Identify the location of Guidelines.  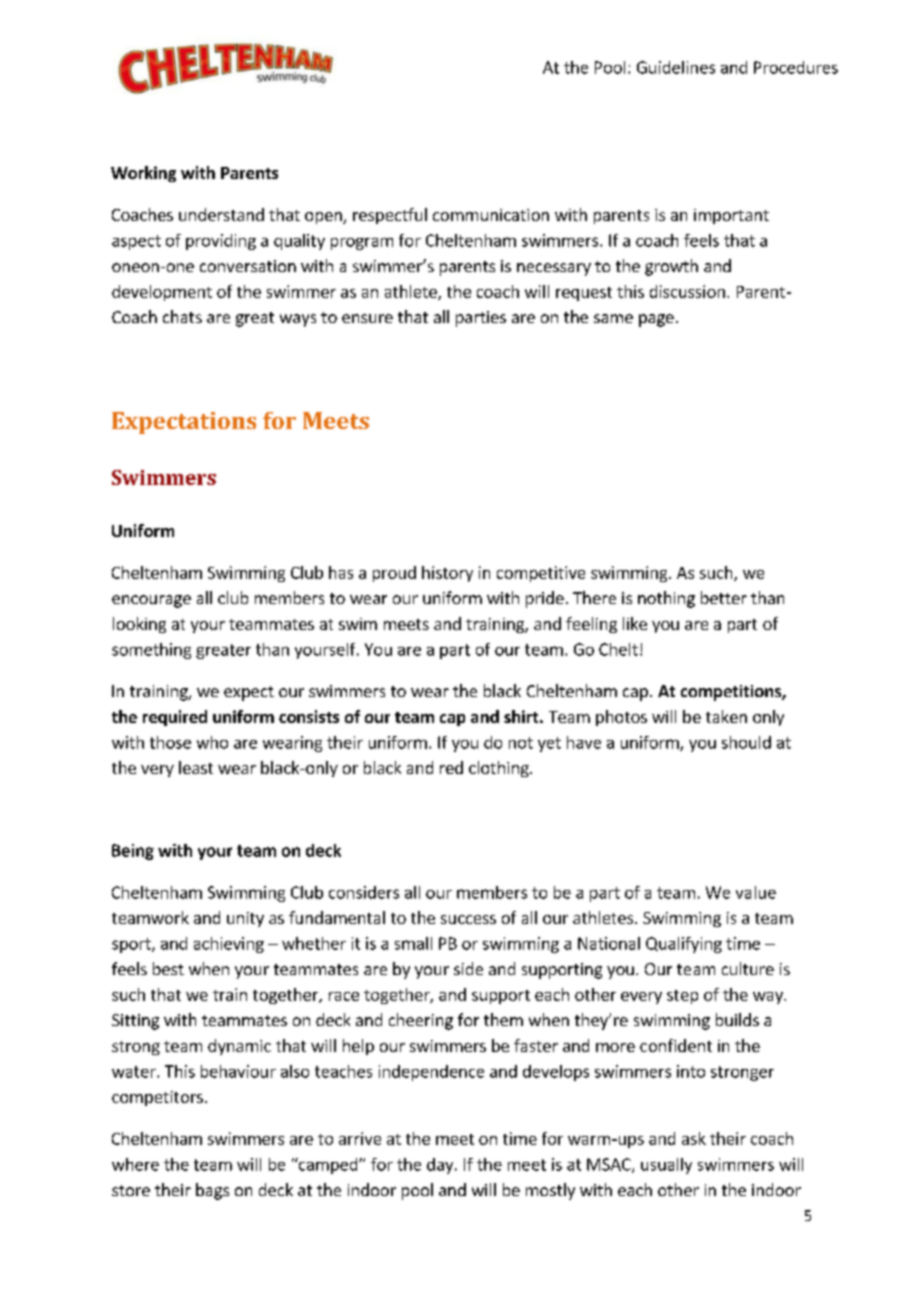
(676, 67).
